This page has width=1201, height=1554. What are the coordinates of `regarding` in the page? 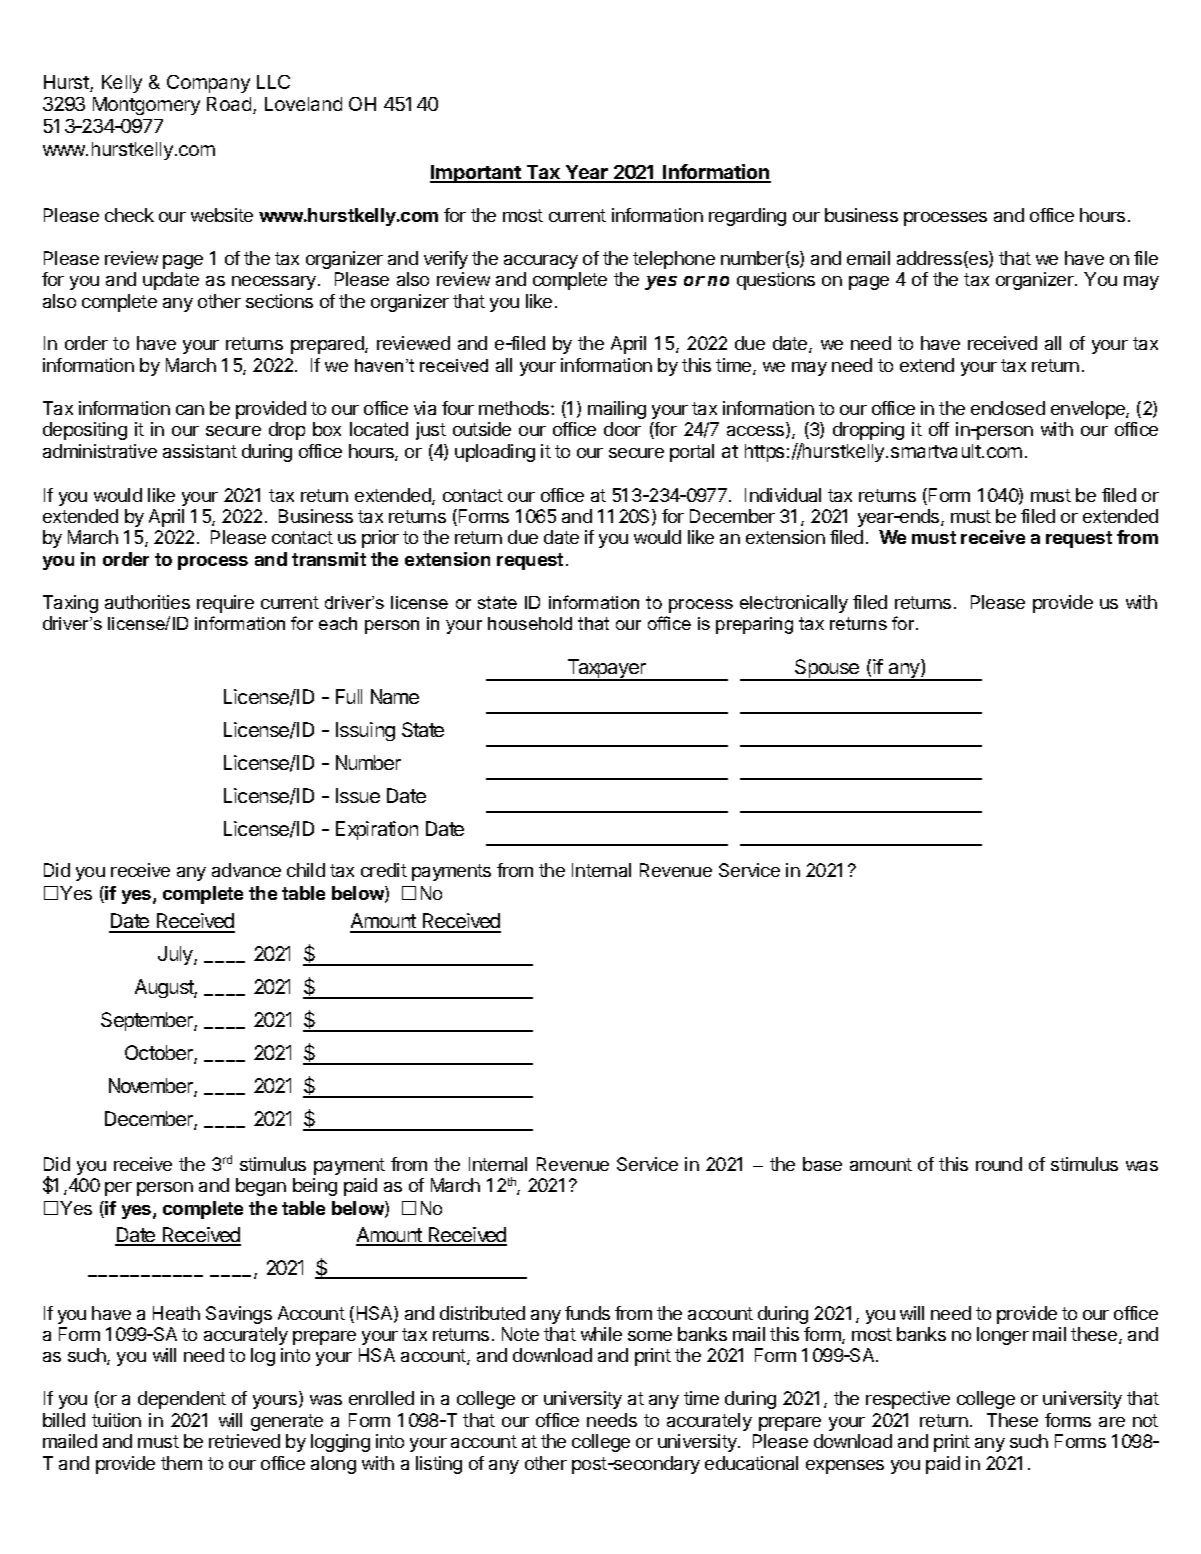 It's located at (747, 217).
